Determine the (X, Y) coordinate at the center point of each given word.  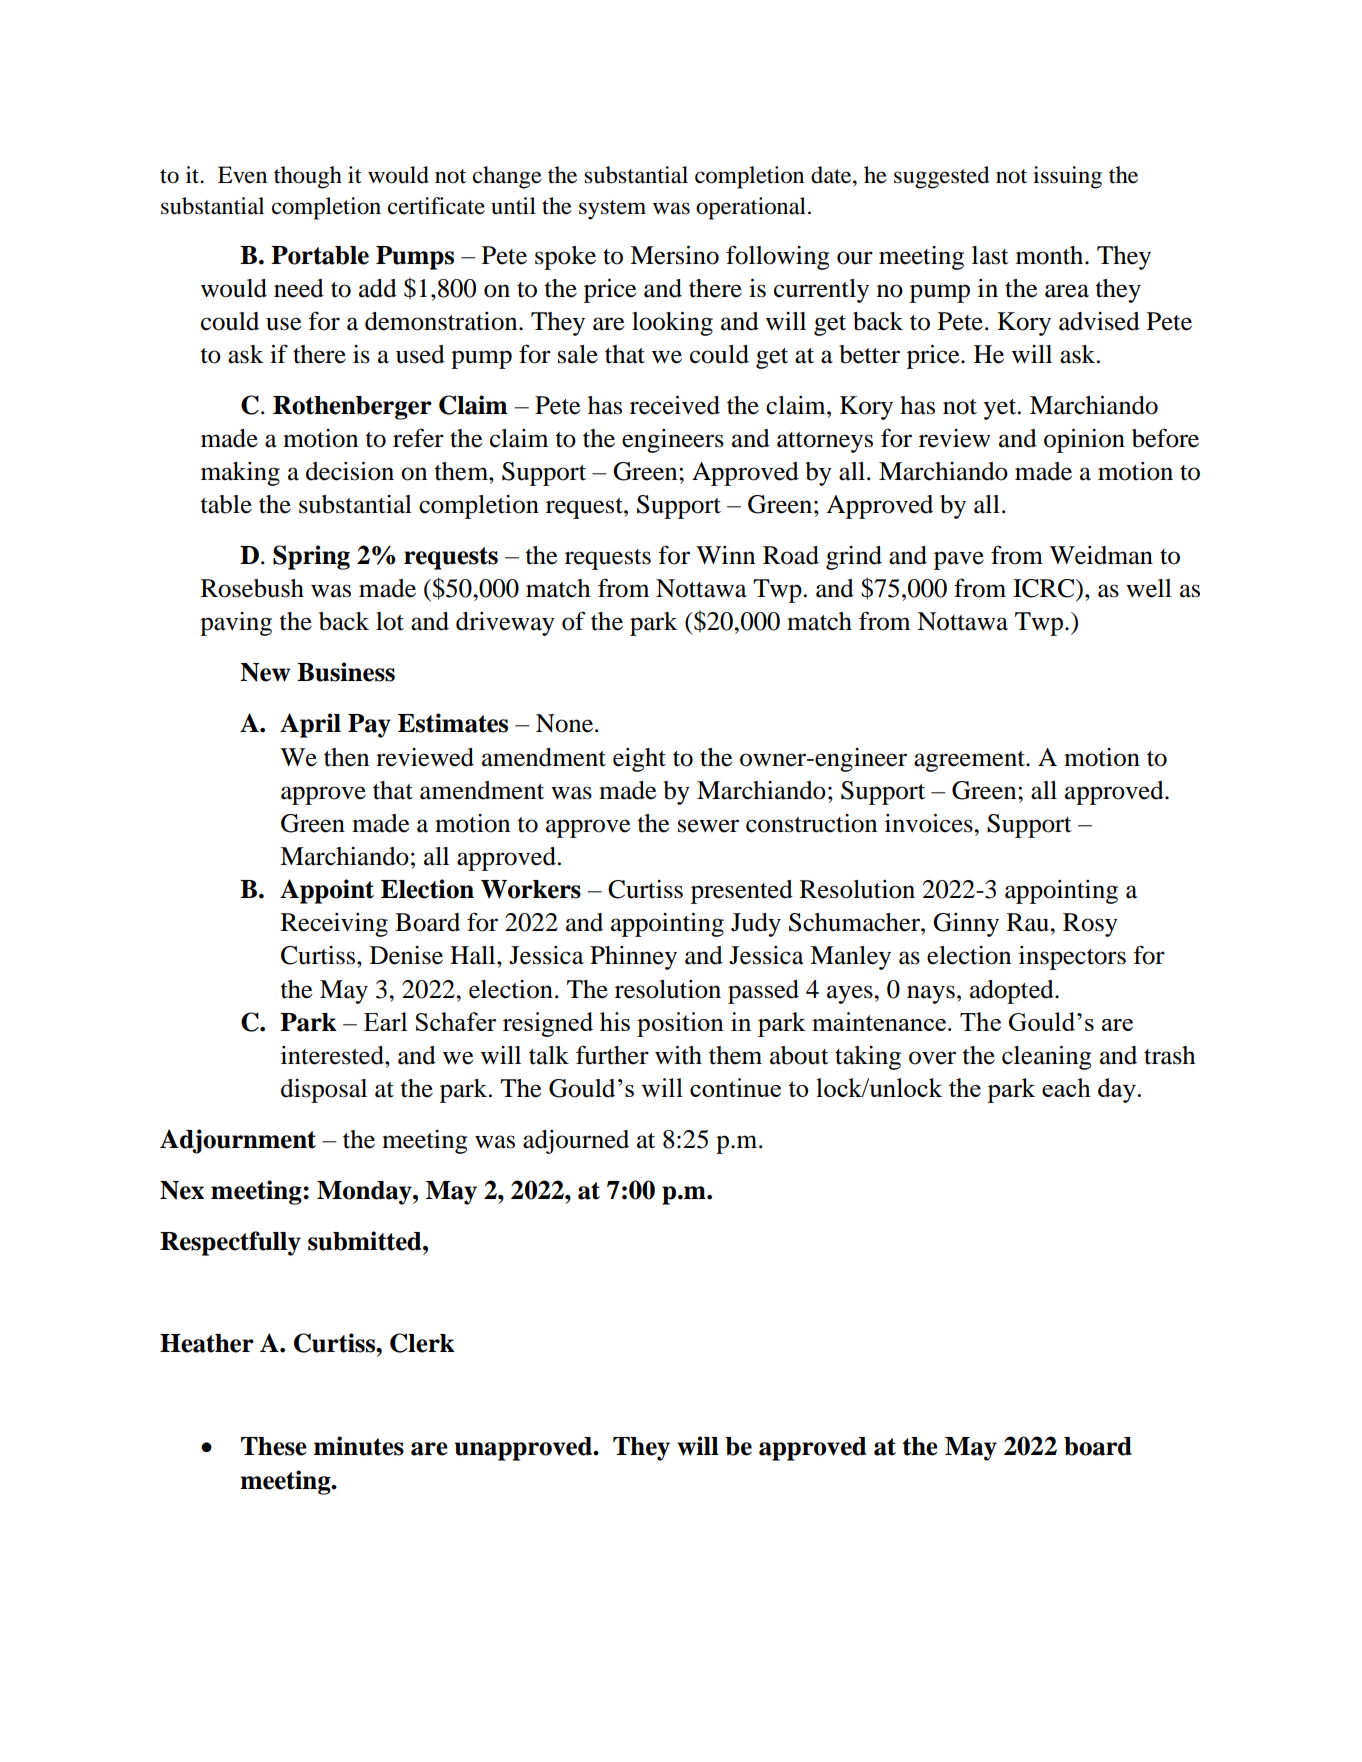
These (274, 1446)
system (612, 210)
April (310, 725)
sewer (708, 826)
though (308, 177)
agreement (970, 761)
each (1066, 1087)
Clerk (422, 1343)
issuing (1067, 177)
